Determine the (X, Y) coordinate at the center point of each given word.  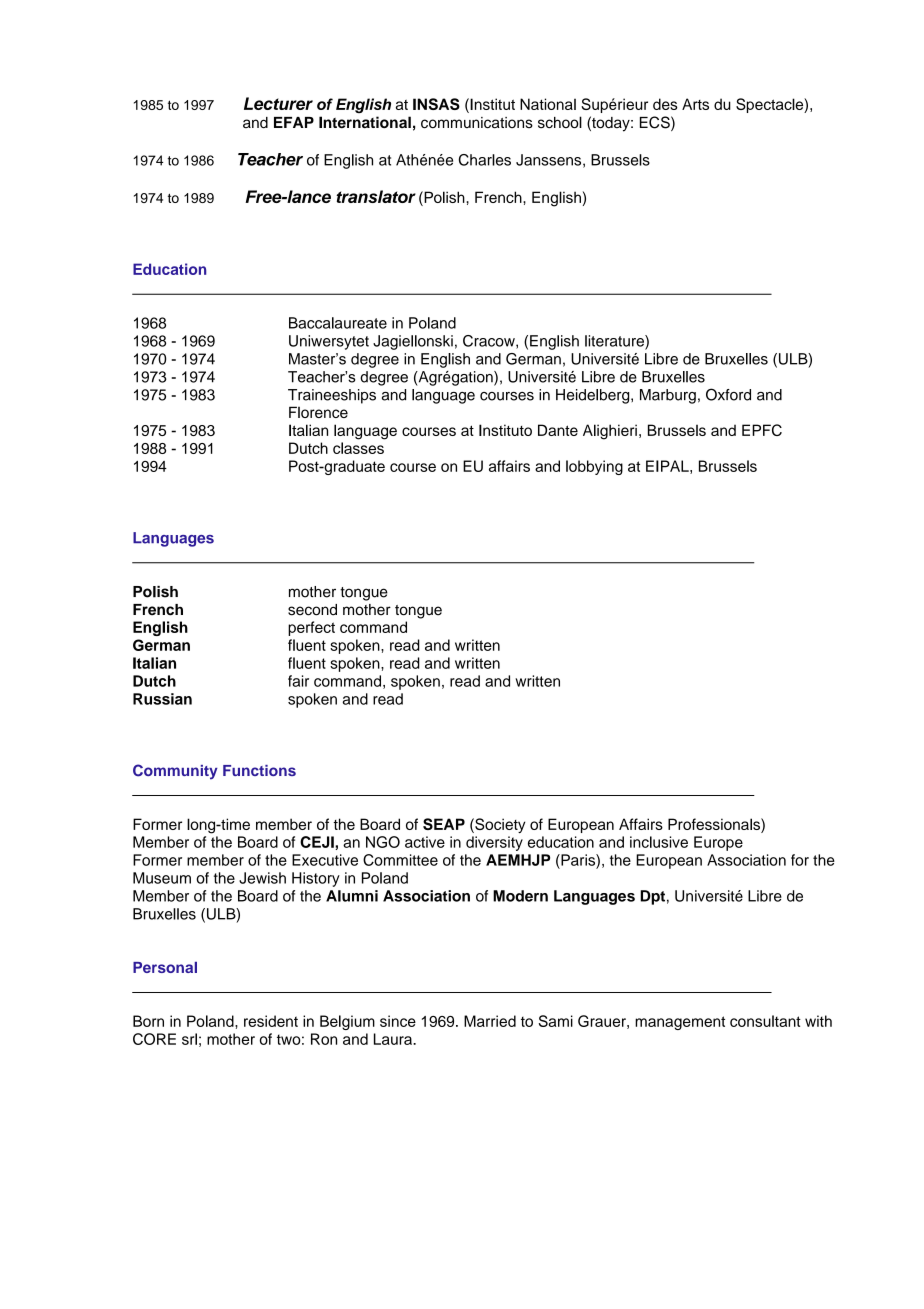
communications (477, 123)
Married (490, 1021)
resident (271, 1021)
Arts (695, 104)
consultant (765, 1021)
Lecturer (278, 103)
